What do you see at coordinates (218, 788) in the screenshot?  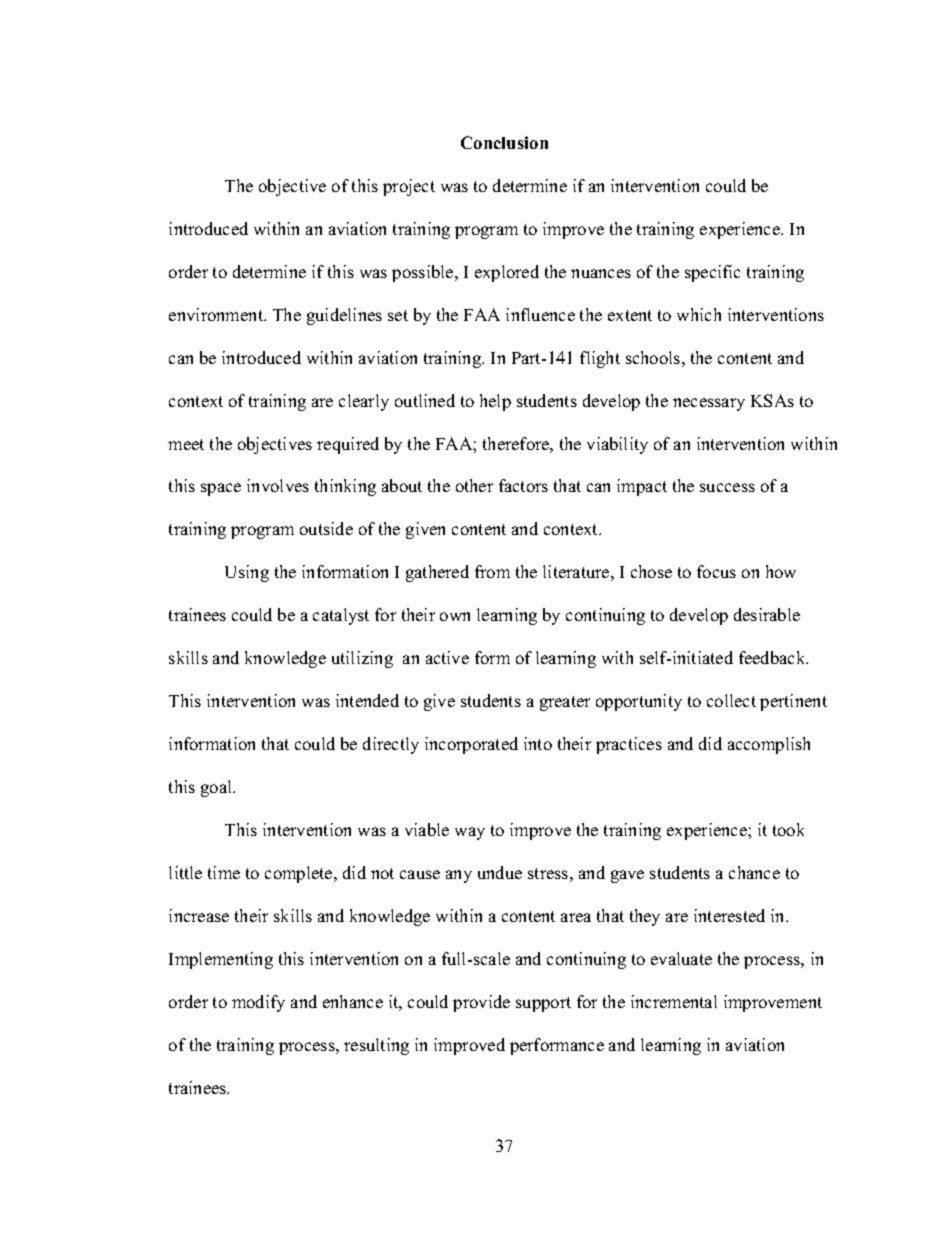 I see `goal` at bounding box center [218, 788].
